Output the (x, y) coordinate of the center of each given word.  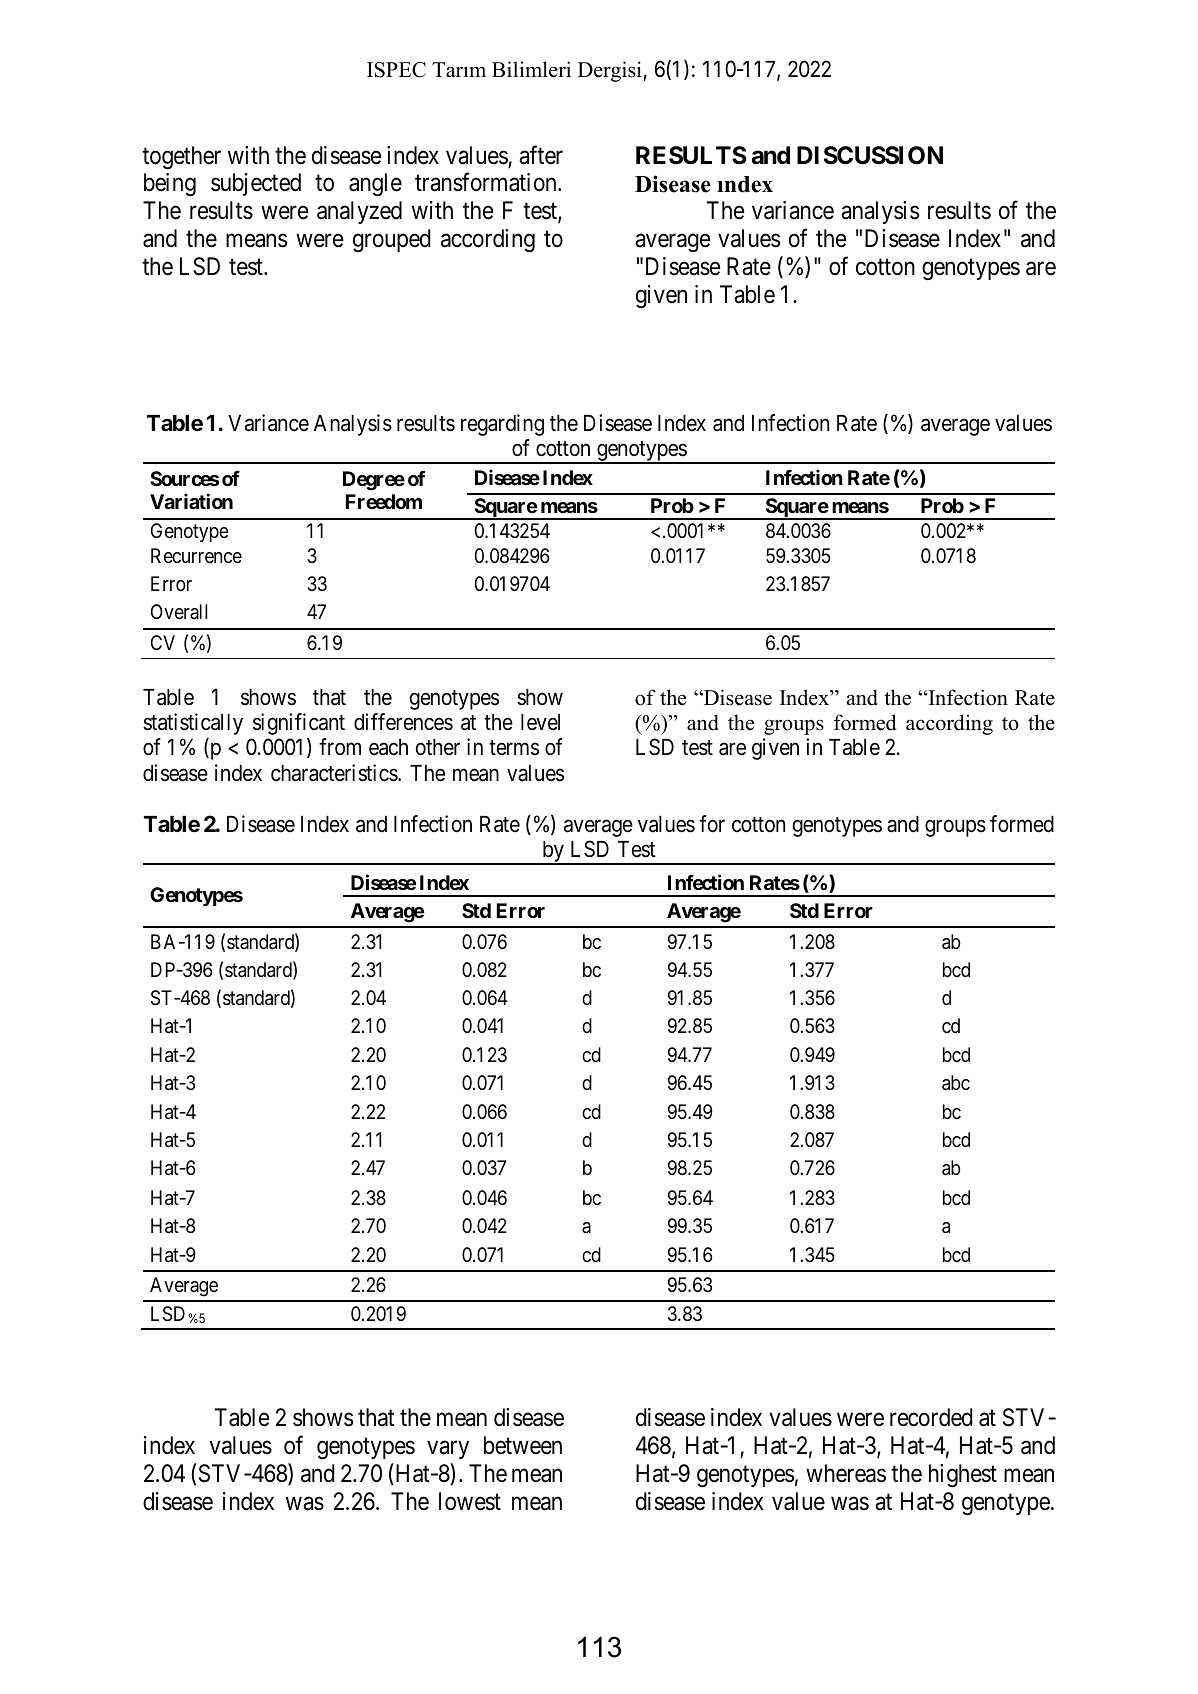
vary (448, 1450)
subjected (256, 184)
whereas (846, 1473)
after (541, 155)
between (523, 1445)
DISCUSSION (870, 155)
